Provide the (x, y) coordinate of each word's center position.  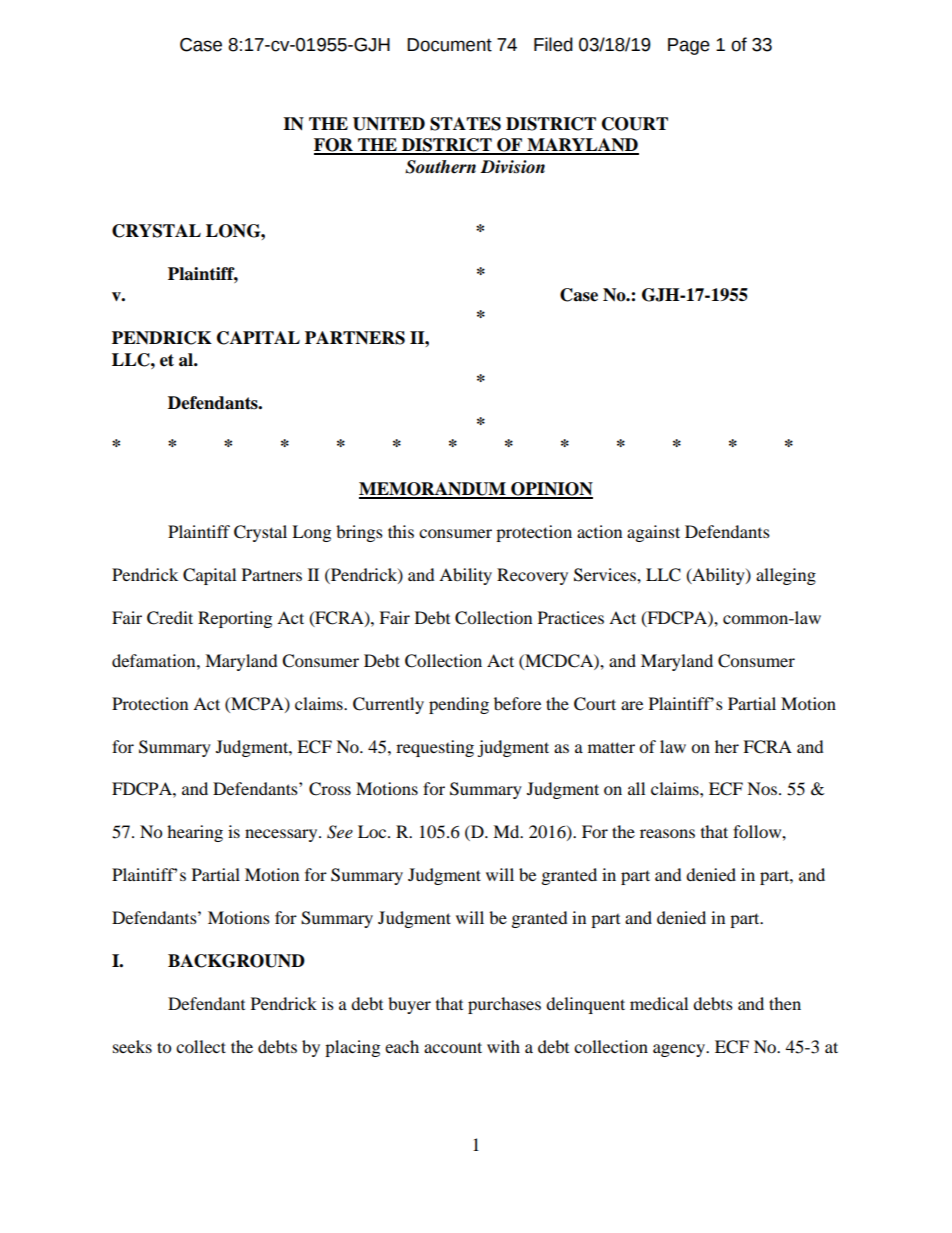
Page (689, 46)
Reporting (235, 619)
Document (449, 45)
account (453, 1047)
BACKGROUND (236, 961)
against (653, 533)
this (401, 531)
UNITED (389, 124)
